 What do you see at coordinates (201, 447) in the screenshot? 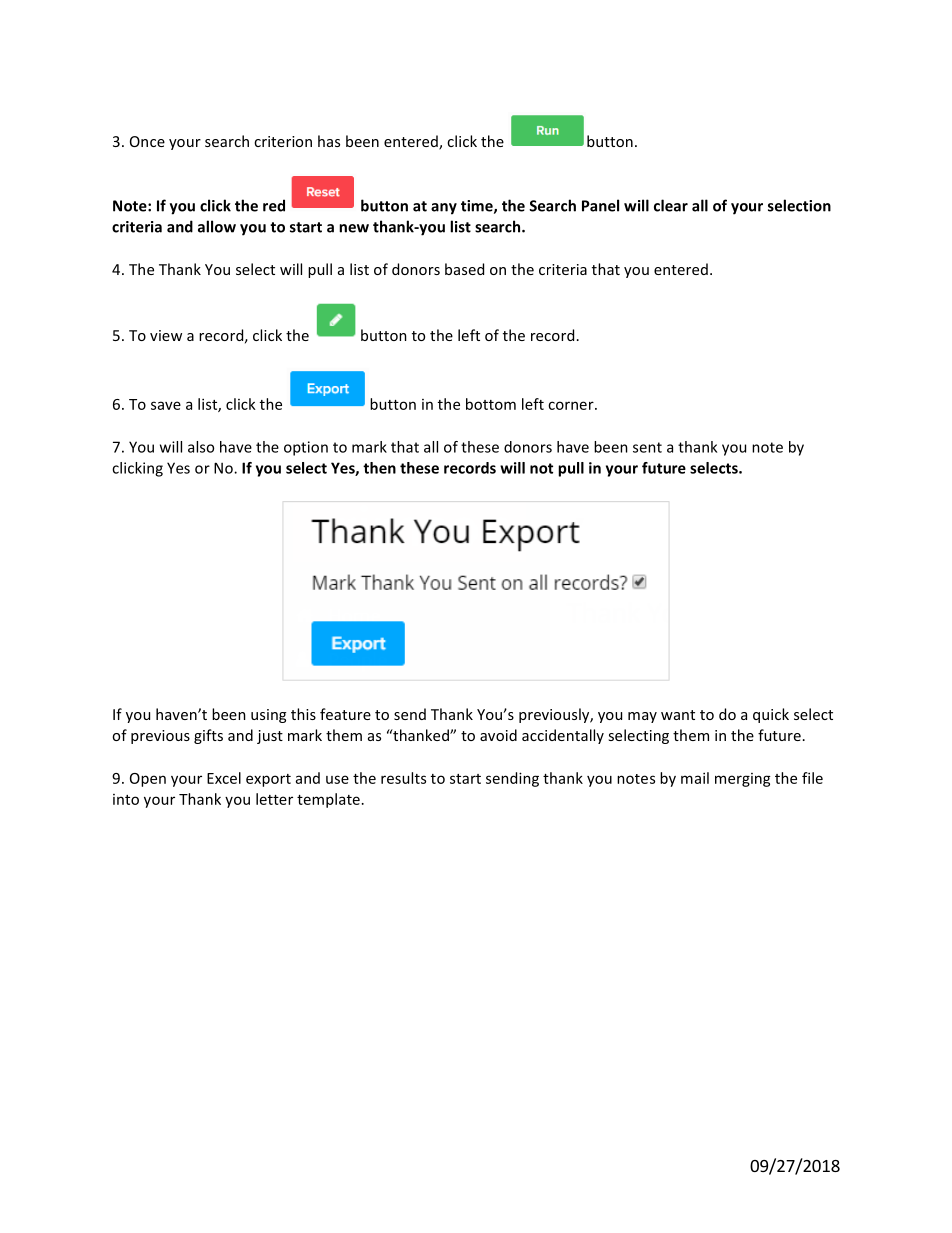
I see `also` at bounding box center [201, 447].
